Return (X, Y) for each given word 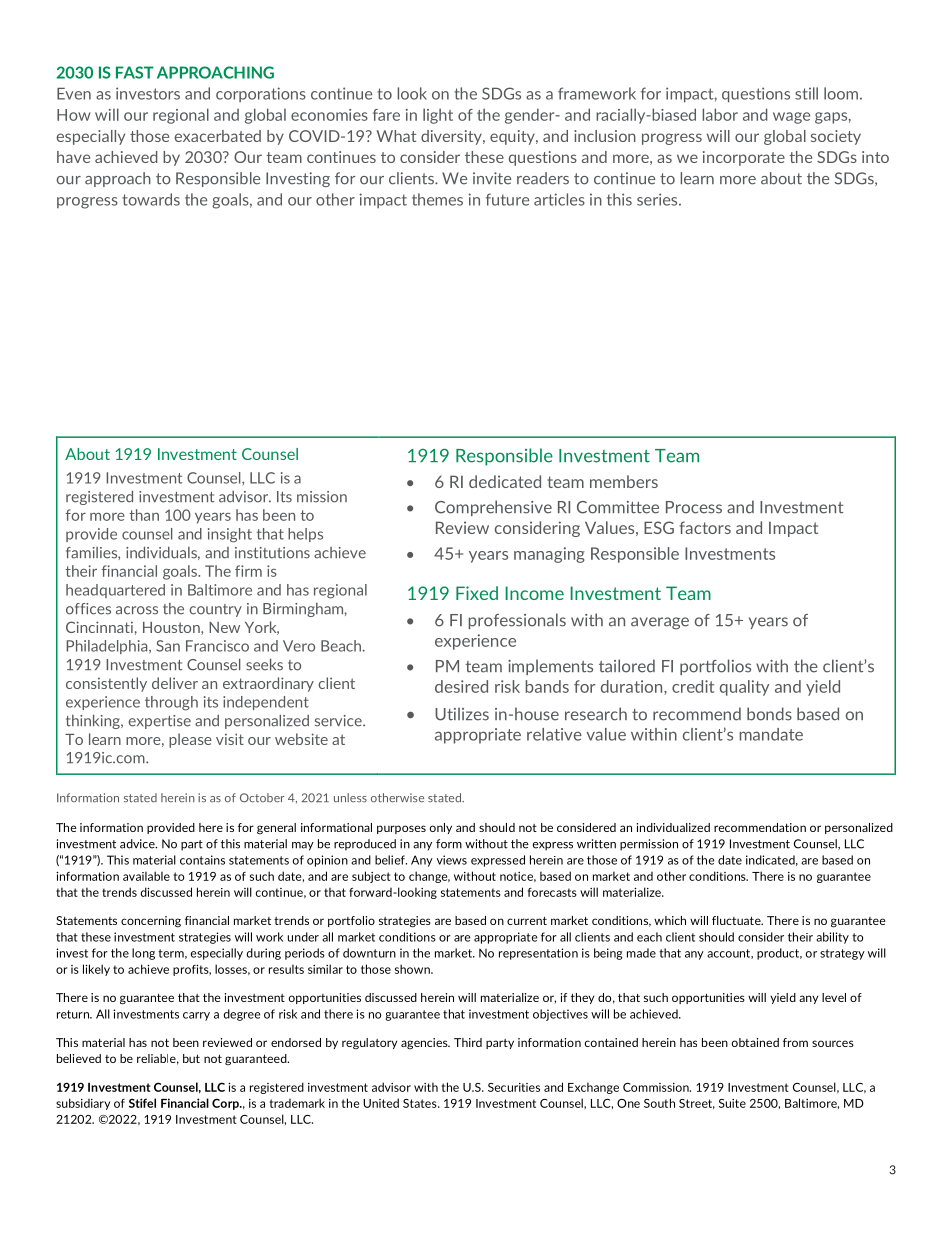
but (191, 1058)
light (438, 116)
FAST (135, 72)
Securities (514, 1087)
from (795, 1042)
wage (791, 118)
